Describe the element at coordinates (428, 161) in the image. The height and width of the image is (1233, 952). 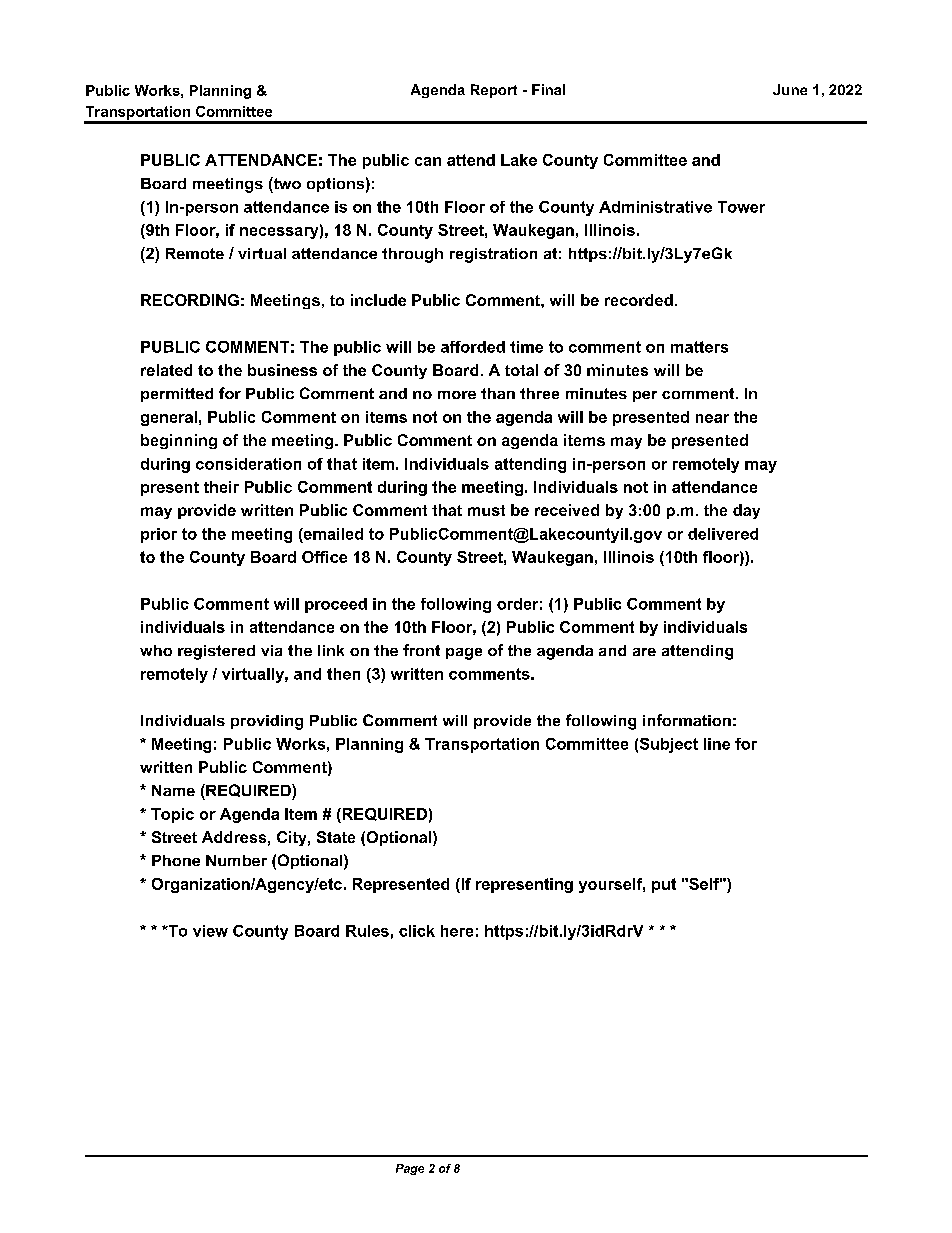
I see `can` at that location.
